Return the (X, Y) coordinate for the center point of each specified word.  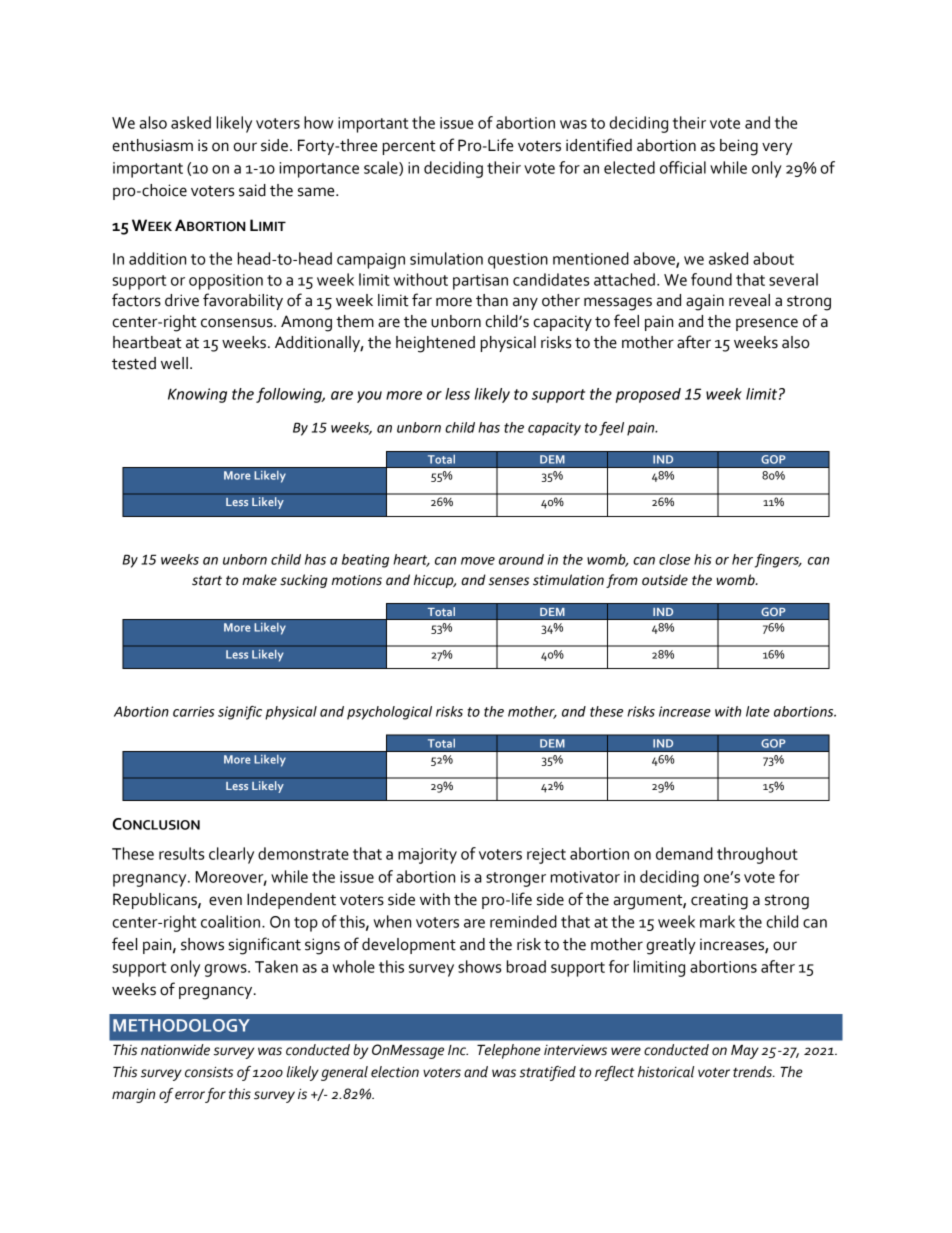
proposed (648, 395)
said (252, 190)
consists (209, 1072)
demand (684, 853)
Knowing (197, 395)
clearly (231, 855)
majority (427, 856)
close (674, 559)
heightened (435, 344)
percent (409, 148)
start (207, 581)
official (683, 167)
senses (509, 581)
